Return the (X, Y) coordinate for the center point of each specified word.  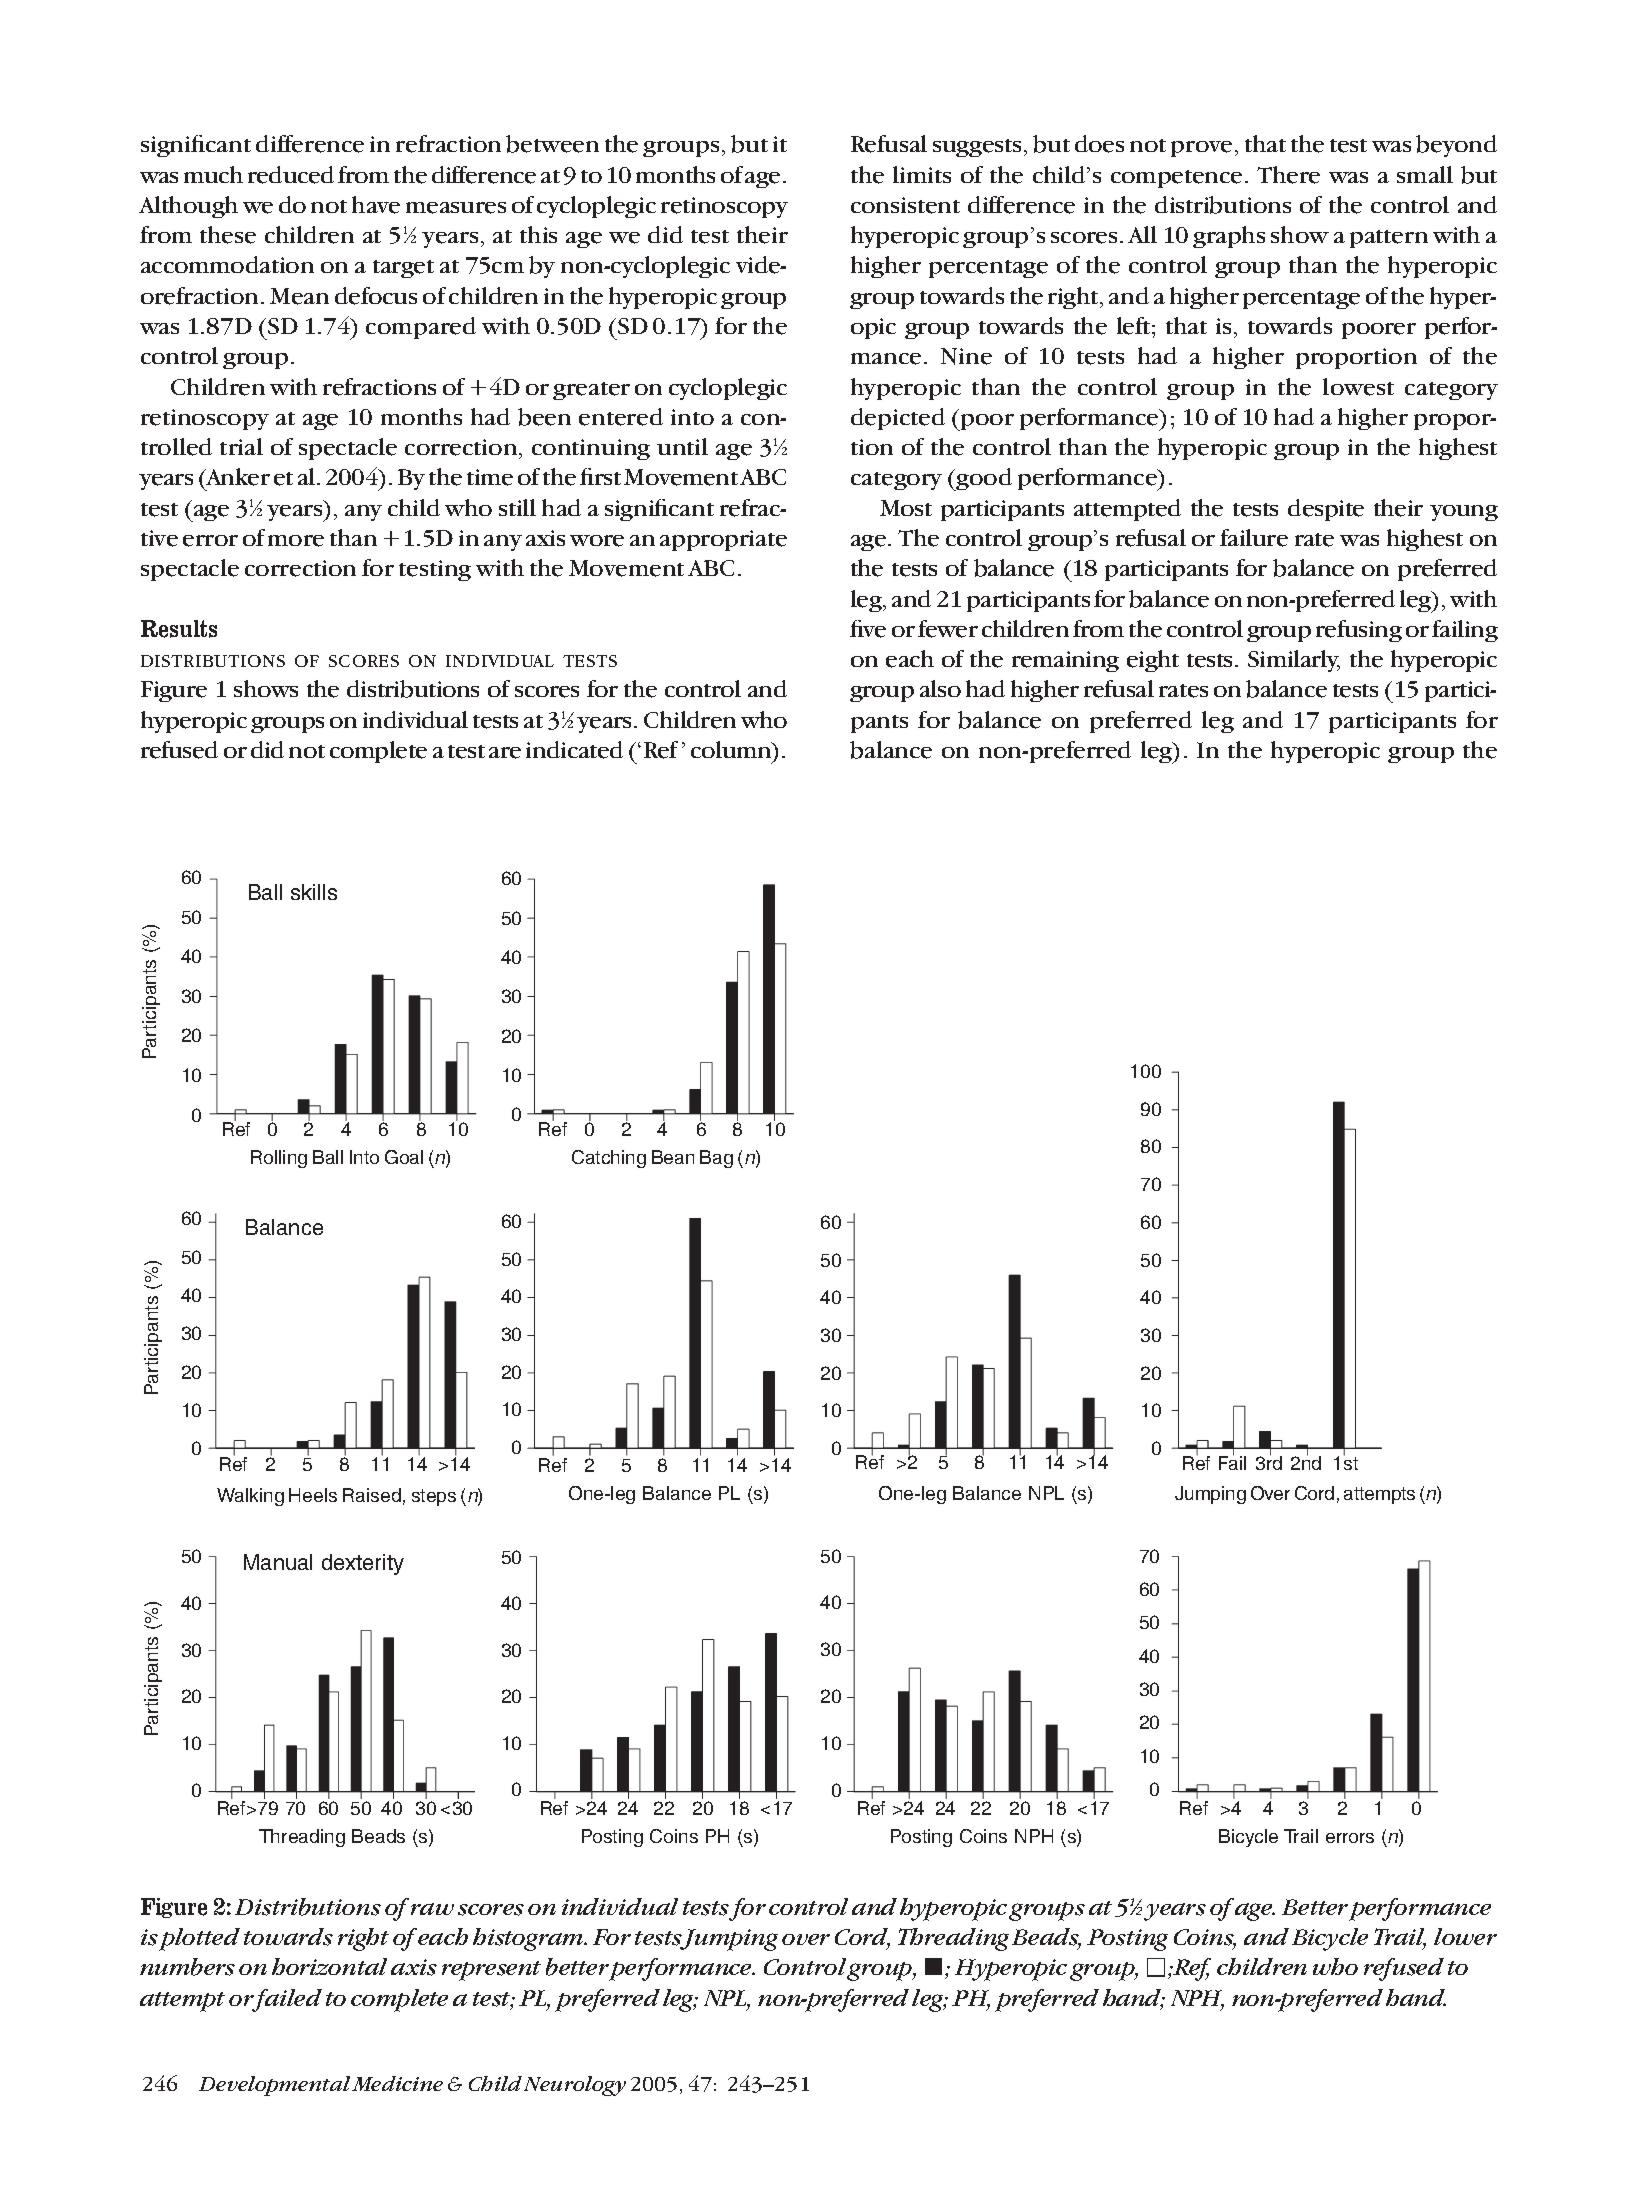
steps (434, 1497)
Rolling (279, 1159)
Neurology (575, 2086)
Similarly (1294, 661)
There (1288, 175)
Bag (716, 1159)
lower (1465, 1936)
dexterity (363, 1564)
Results (179, 629)
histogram (529, 1939)
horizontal (329, 1966)
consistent (905, 205)
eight (1153, 661)
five (868, 629)
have (376, 205)
